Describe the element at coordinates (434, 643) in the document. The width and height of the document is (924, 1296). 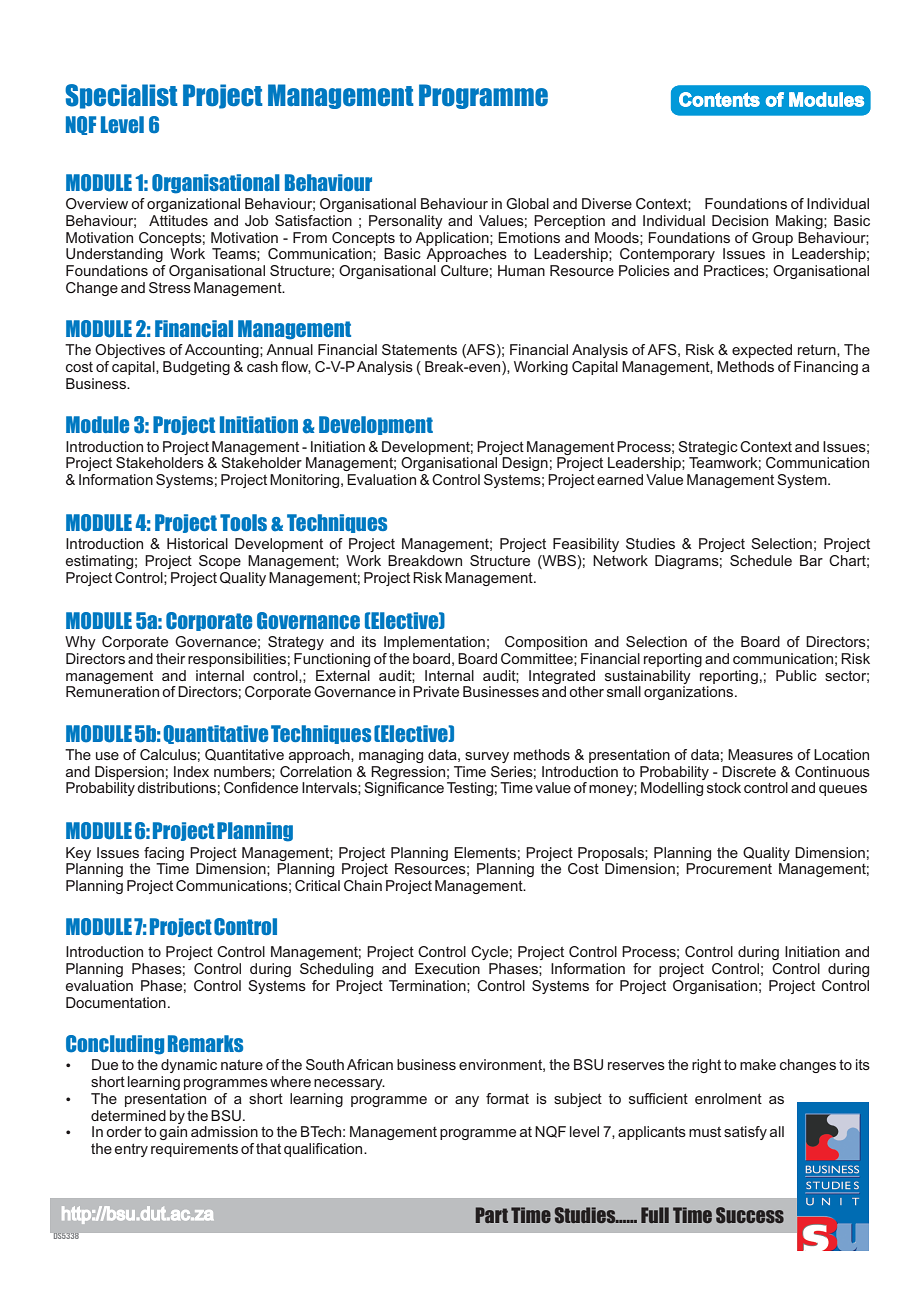
I see `Implementation` at that location.
